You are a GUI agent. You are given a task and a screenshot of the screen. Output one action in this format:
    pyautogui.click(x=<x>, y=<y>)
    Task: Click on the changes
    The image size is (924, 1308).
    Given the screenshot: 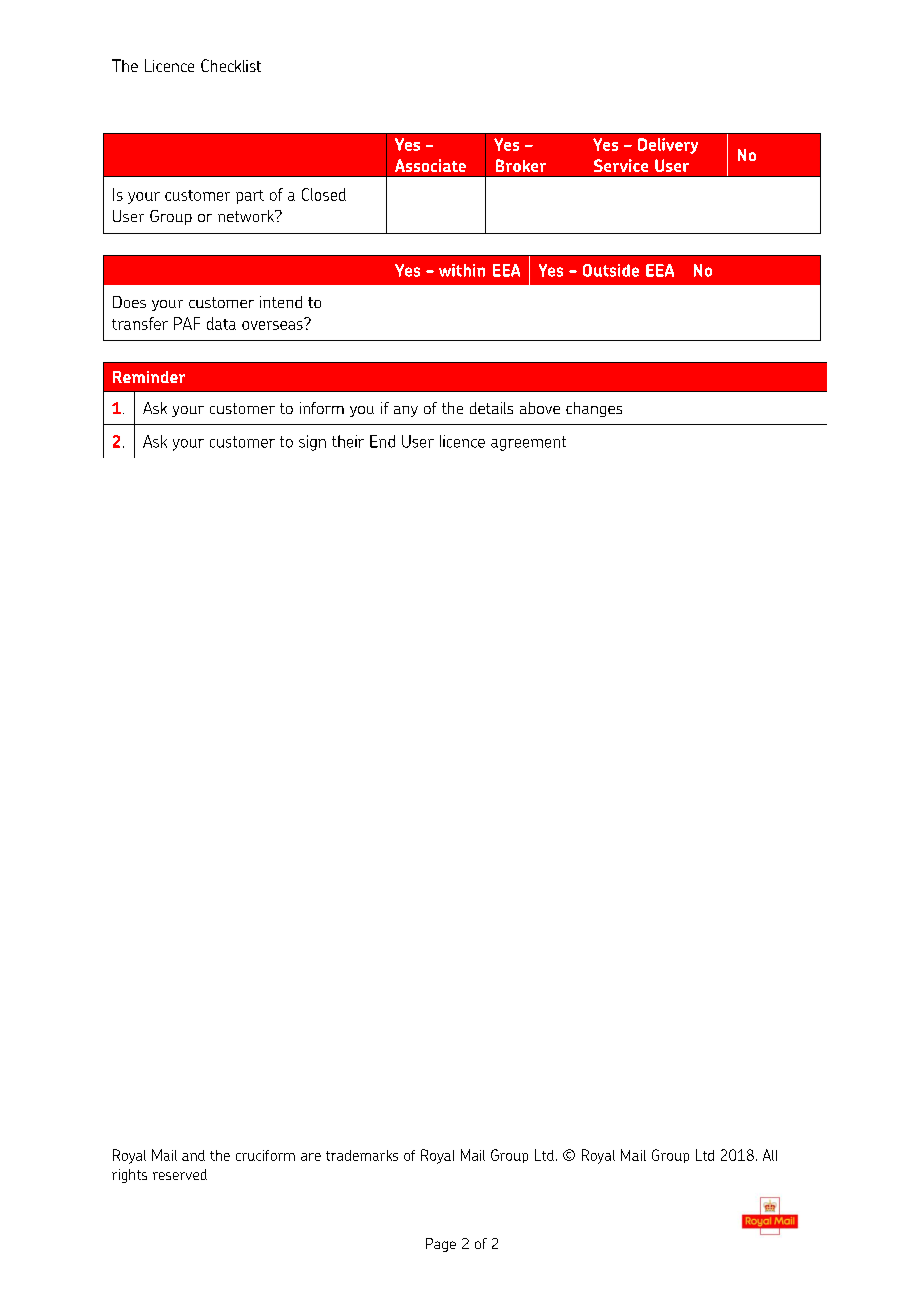 What is the action you would take?
    pyautogui.click(x=594, y=409)
